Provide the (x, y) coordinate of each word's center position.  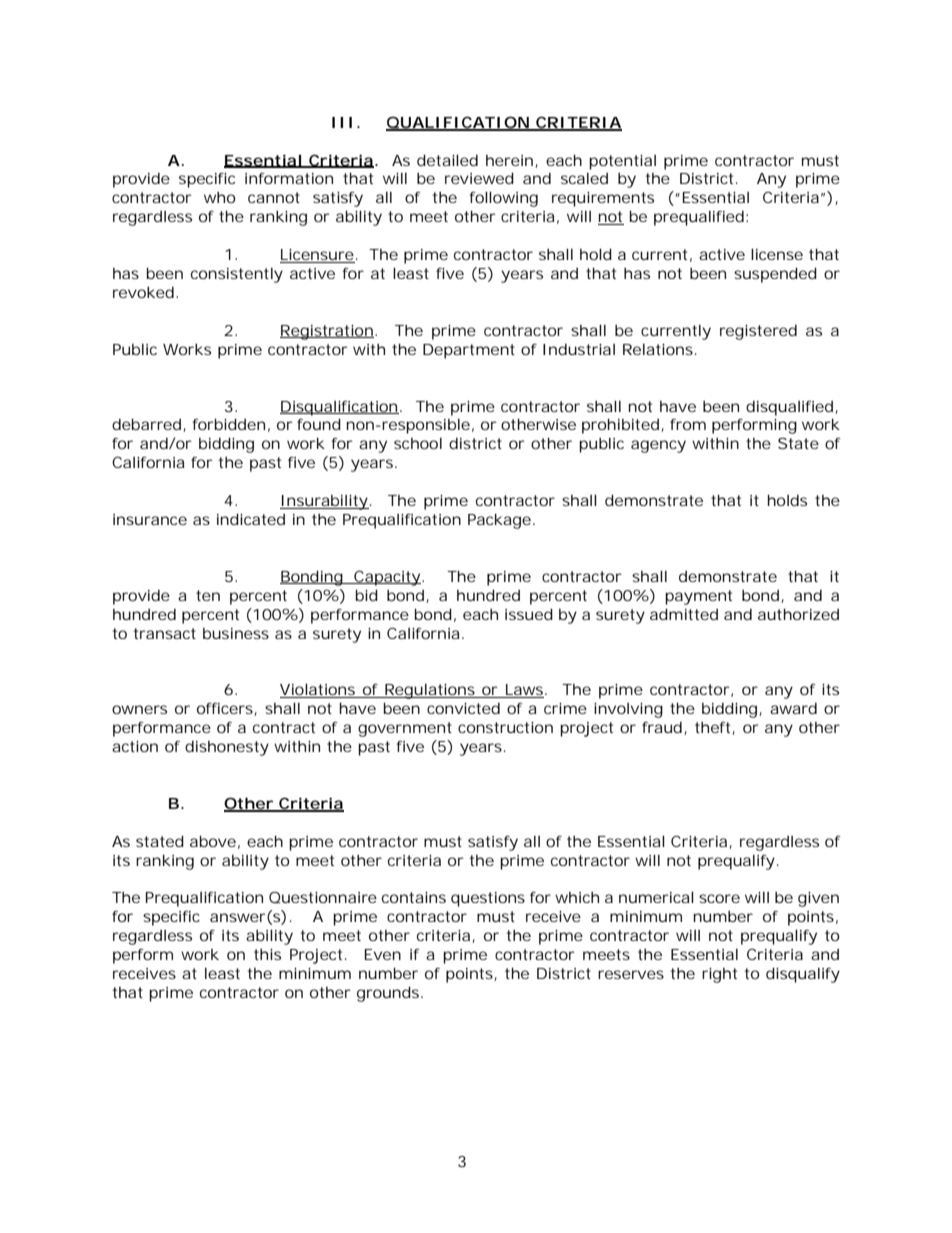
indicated (251, 519)
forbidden (229, 424)
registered (758, 332)
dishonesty (227, 748)
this (267, 954)
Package (499, 521)
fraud (662, 727)
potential (622, 162)
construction (505, 727)
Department (469, 351)
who (219, 197)
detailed (447, 160)
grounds (389, 994)
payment (698, 597)
